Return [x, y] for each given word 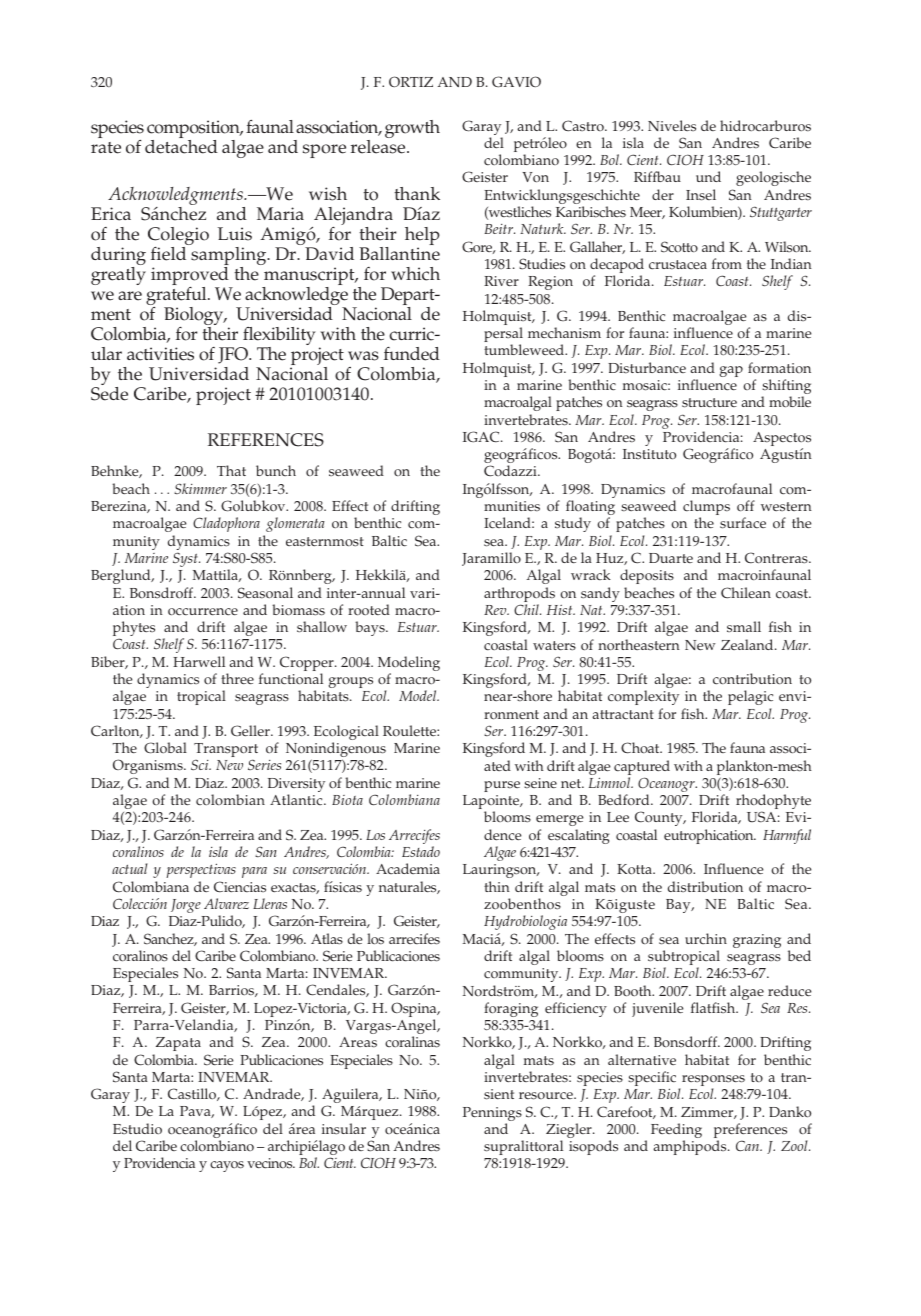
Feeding [676, 1132]
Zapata [178, 1044]
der [663, 194]
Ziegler [570, 1132]
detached [181, 147]
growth [412, 129]
